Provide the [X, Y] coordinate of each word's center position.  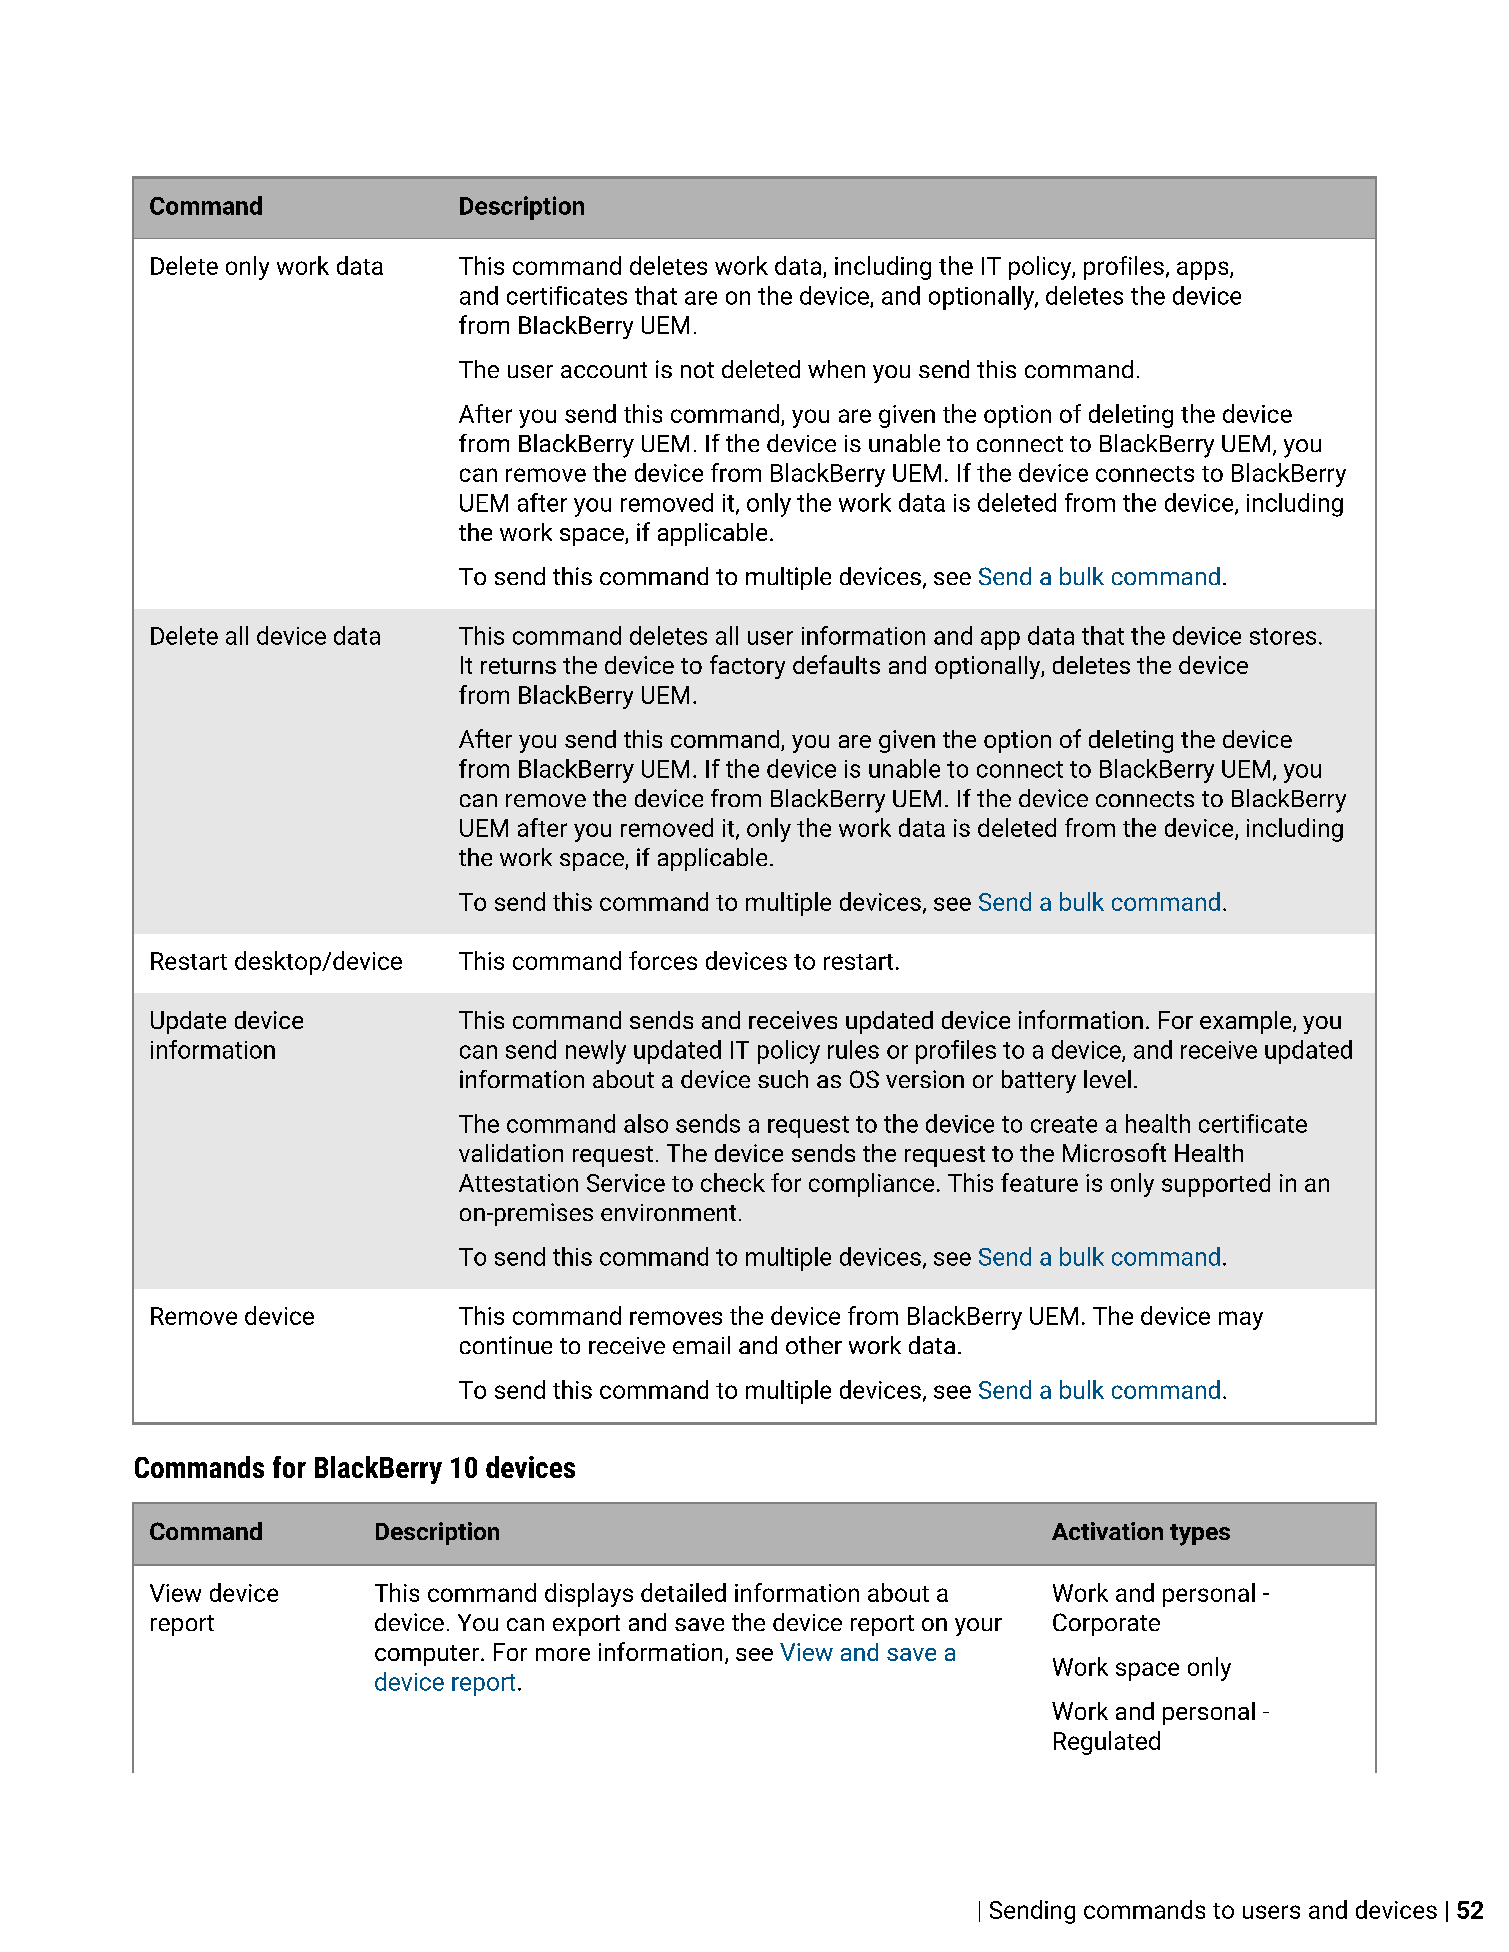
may [1241, 1320]
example [1247, 1022]
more [563, 1654]
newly [596, 1052]
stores [1283, 636]
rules [853, 1049]
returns [518, 666]
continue [506, 1345]
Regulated [1107, 1743]
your [978, 1627]
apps [1204, 270]
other [814, 1345]
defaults [836, 664]
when [836, 369]
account [604, 370]
